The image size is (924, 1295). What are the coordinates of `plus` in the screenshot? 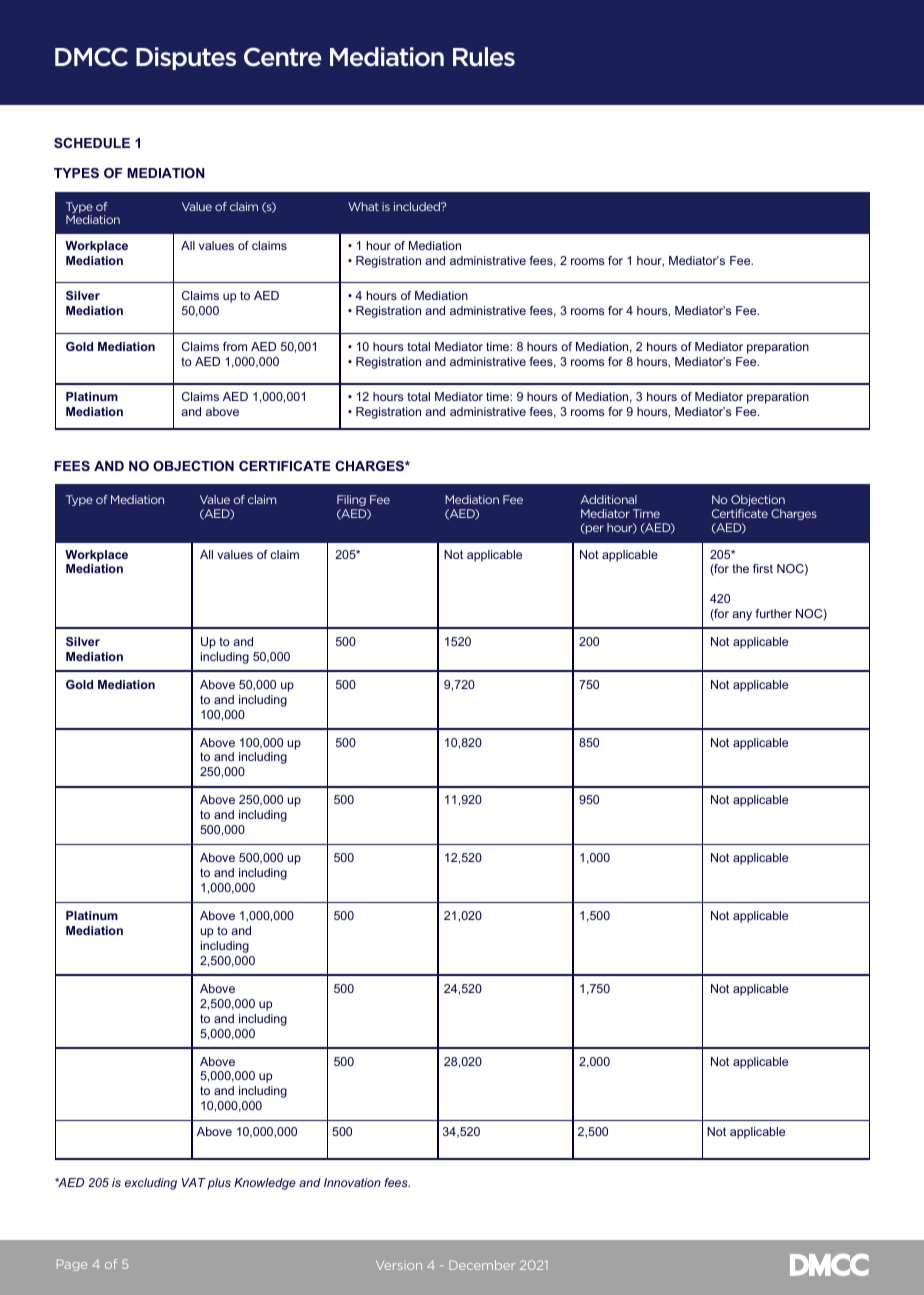 It's located at (219, 1184).
